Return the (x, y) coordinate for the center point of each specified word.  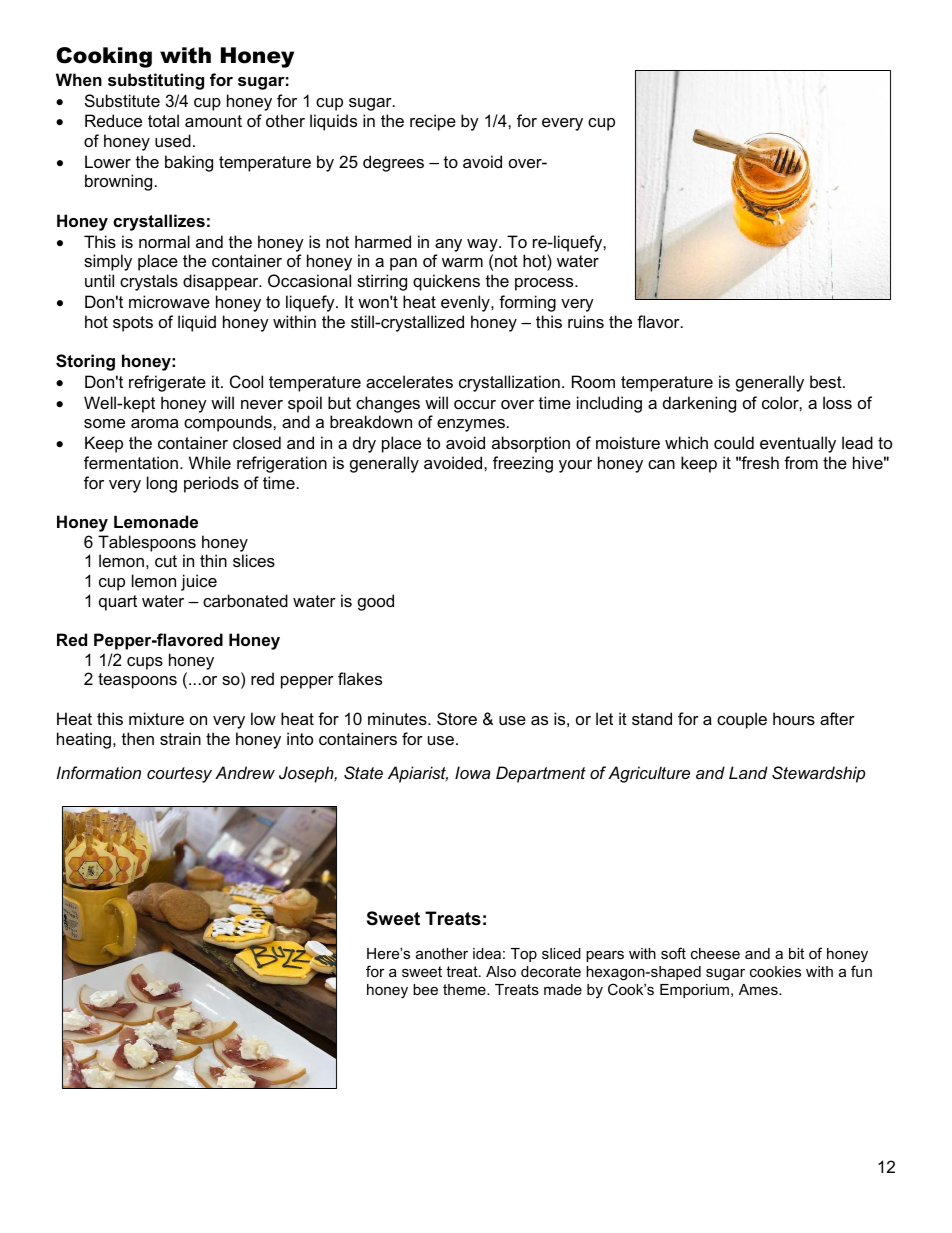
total (163, 120)
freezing (523, 464)
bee (425, 989)
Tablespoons (147, 543)
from (801, 462)
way (483, 245)
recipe (433, 122)
